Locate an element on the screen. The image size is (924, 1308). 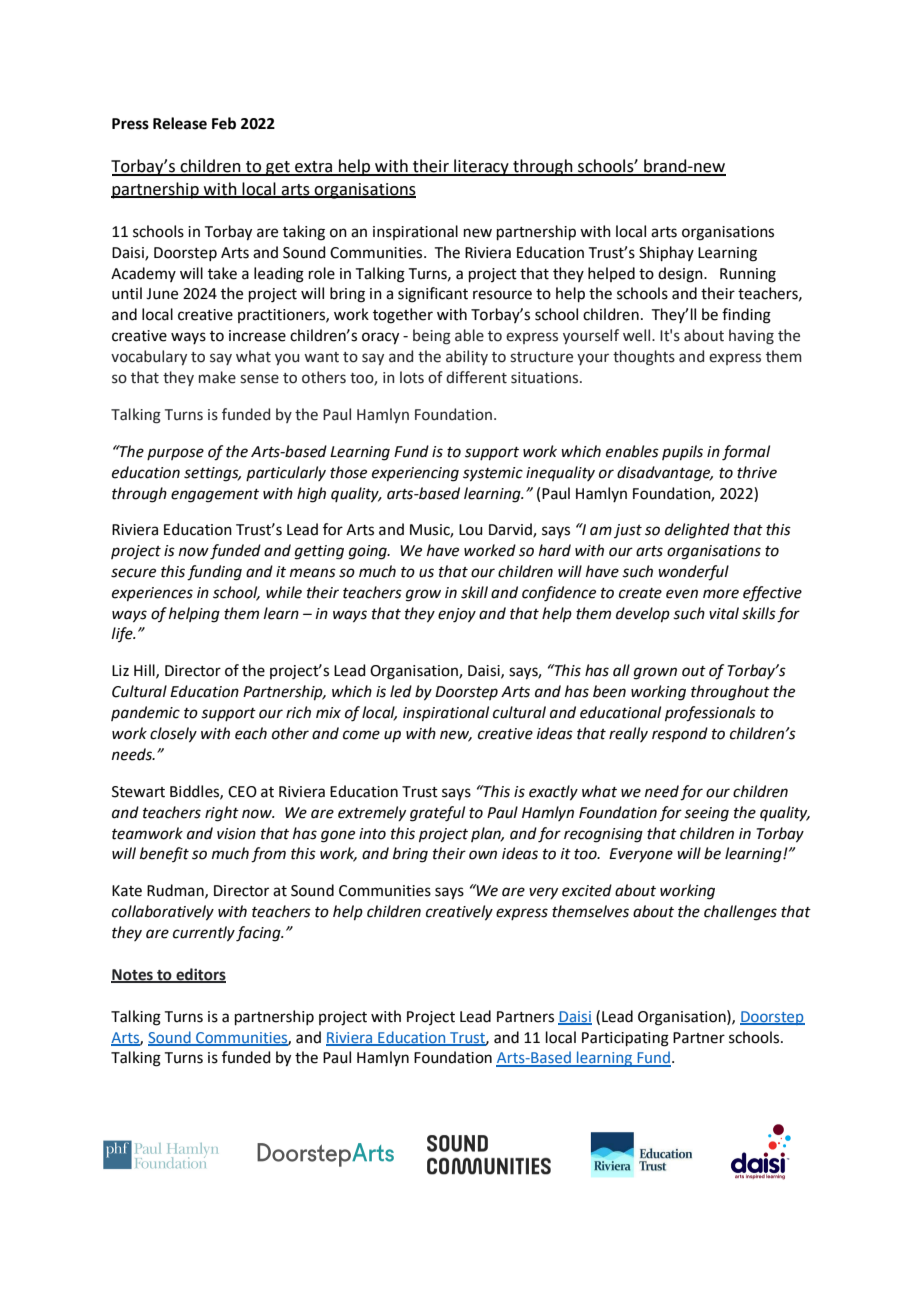
thoughts is located at coordinates (644, 358).
